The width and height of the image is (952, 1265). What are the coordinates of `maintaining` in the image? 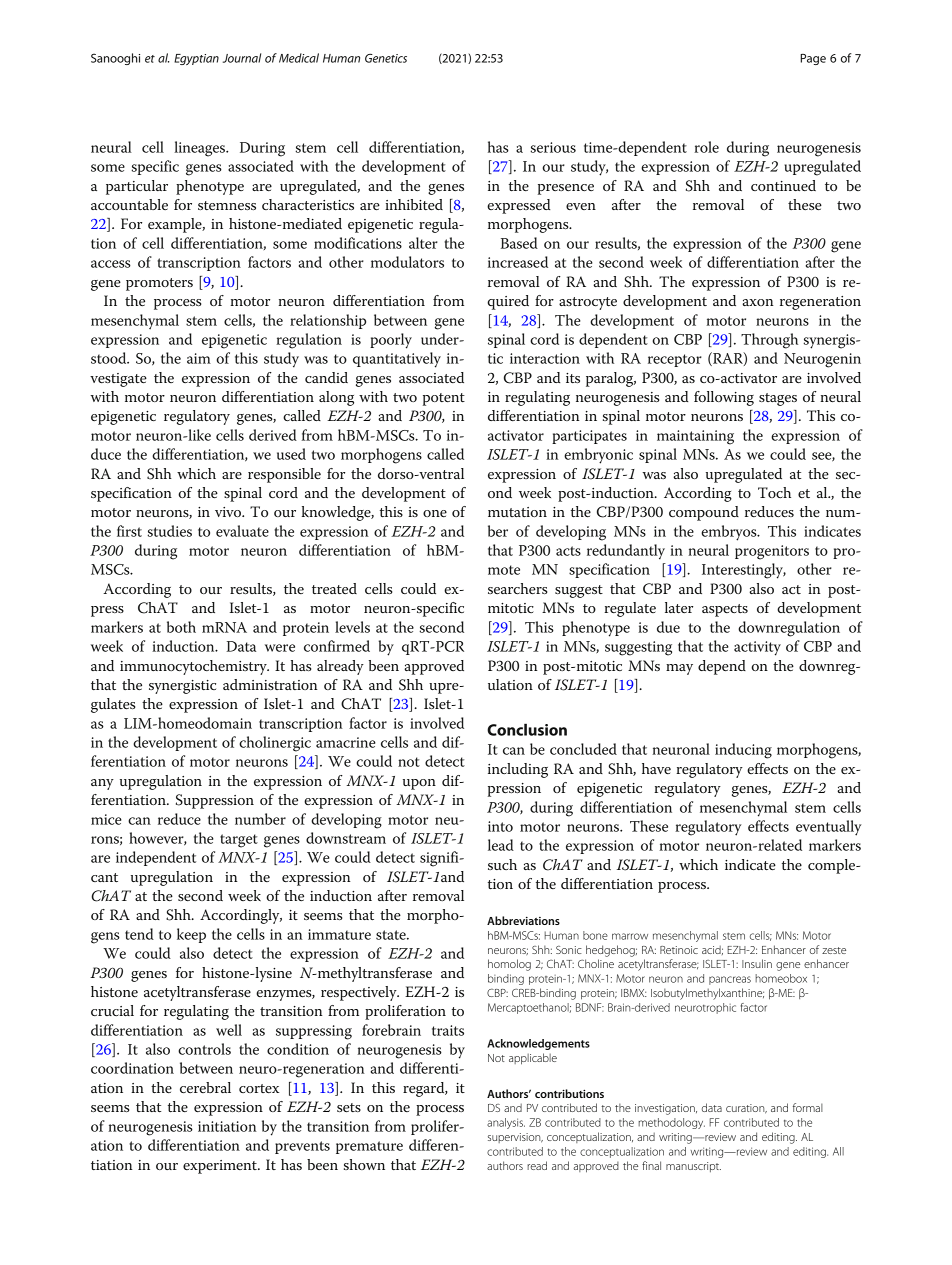 It's located at (695, 437).
